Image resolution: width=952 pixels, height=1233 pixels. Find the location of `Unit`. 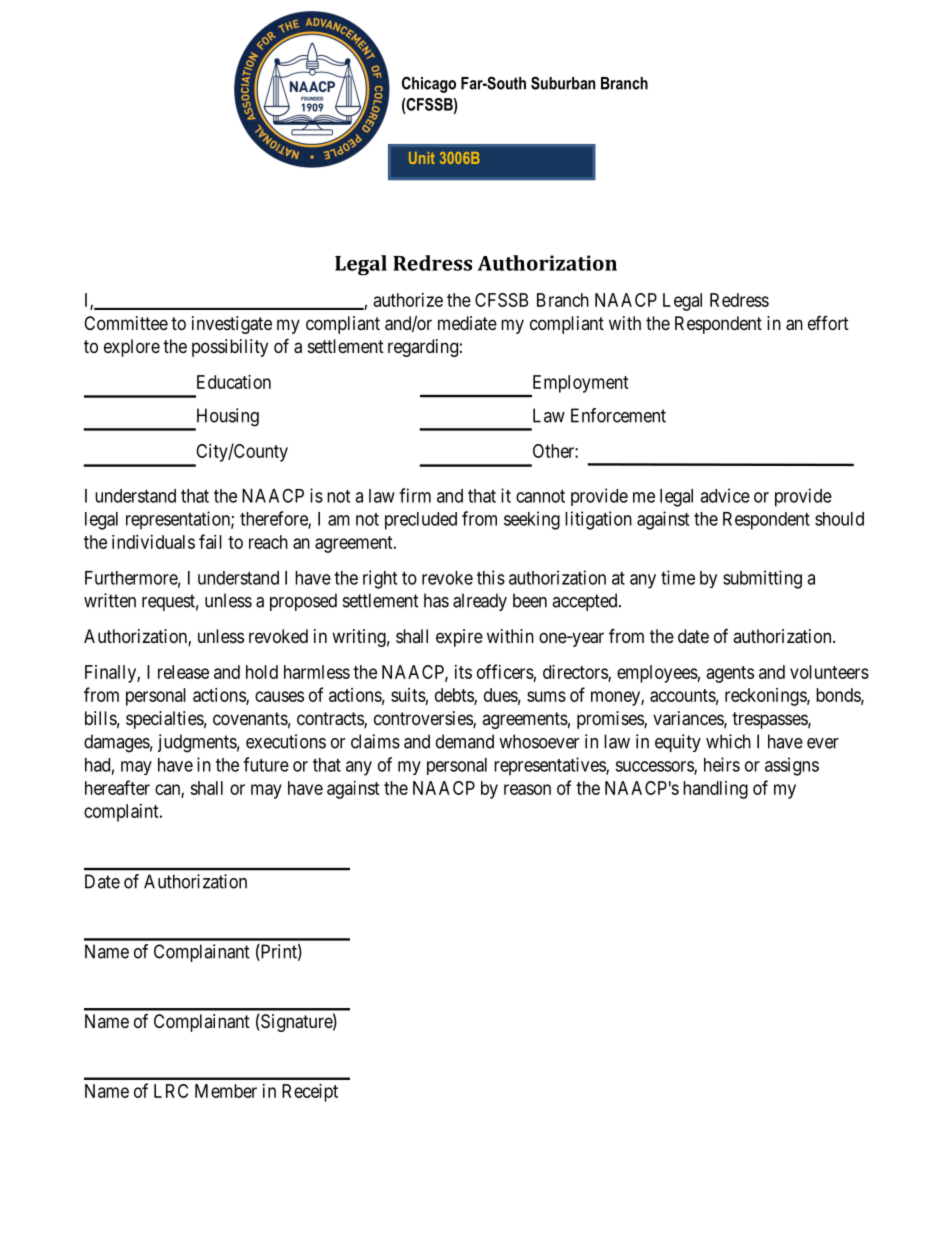

Unit is located at coordinates (422, 158).
